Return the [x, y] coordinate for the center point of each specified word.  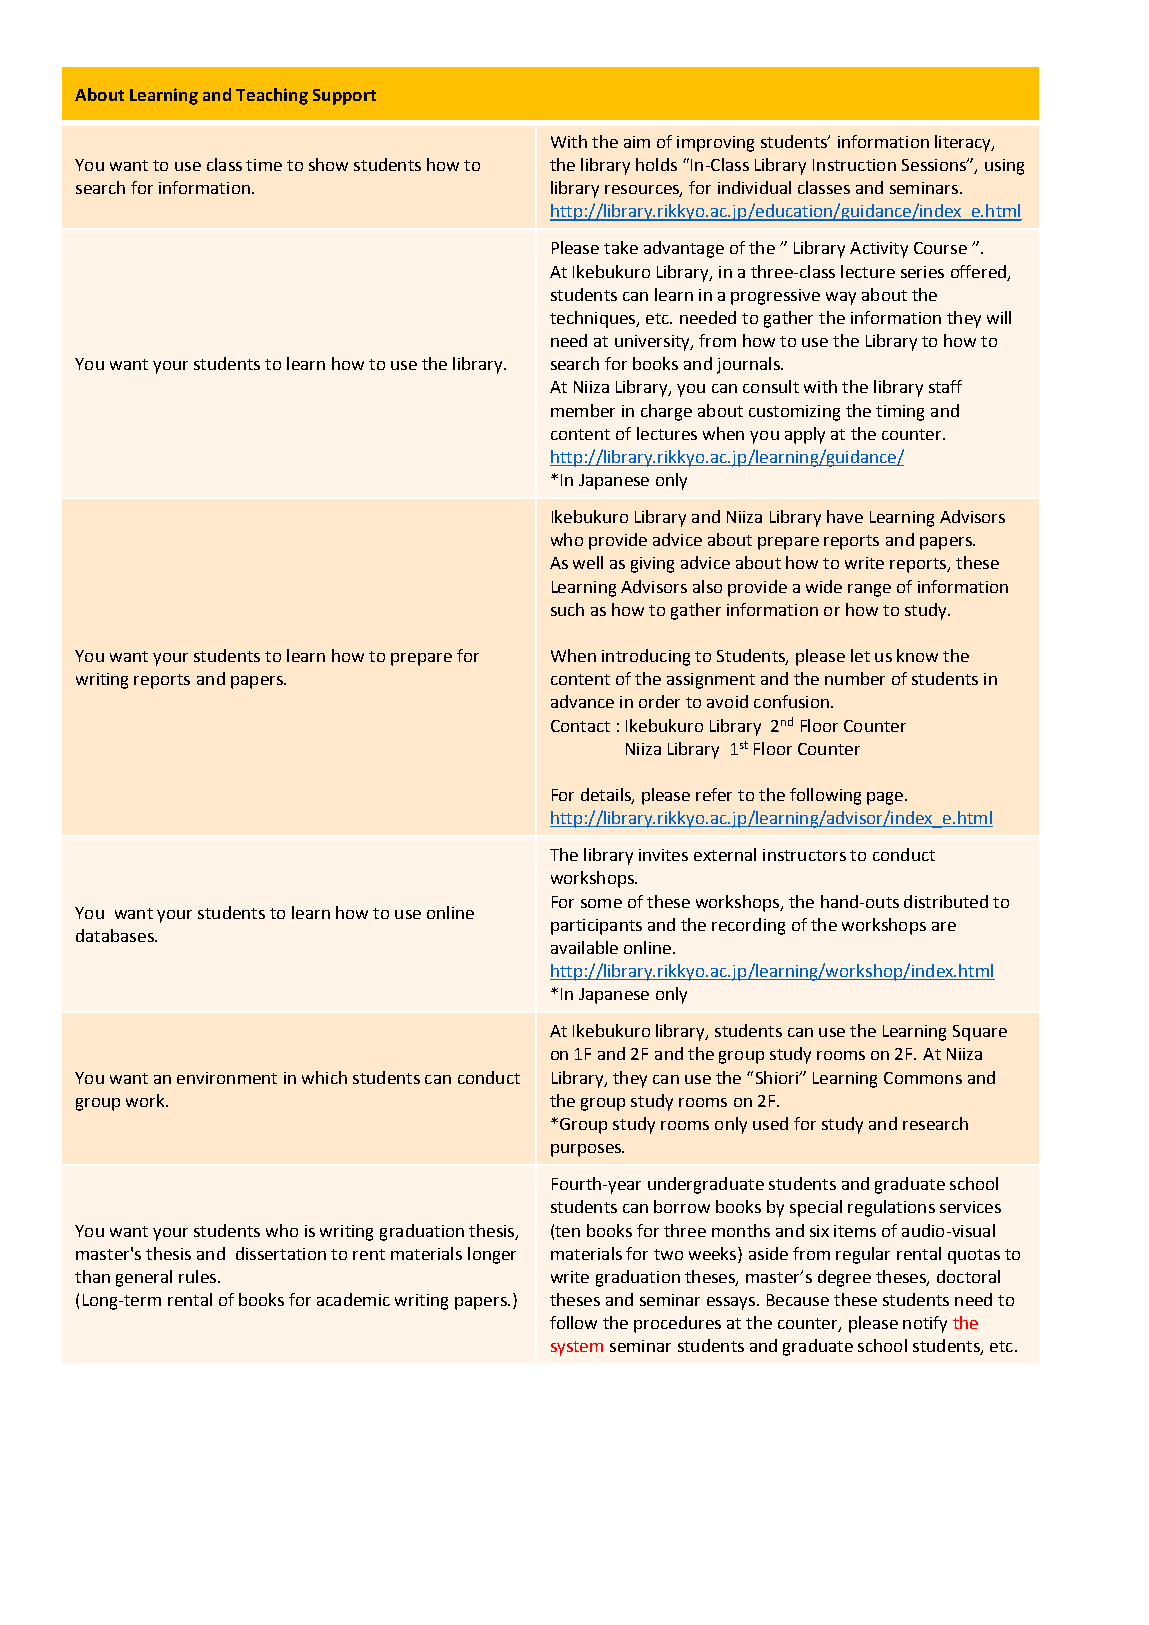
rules [199, 1276]
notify [925, 1324]
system [577, 1348]
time [264, 165]
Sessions [935, 165]
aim [637, 142]
